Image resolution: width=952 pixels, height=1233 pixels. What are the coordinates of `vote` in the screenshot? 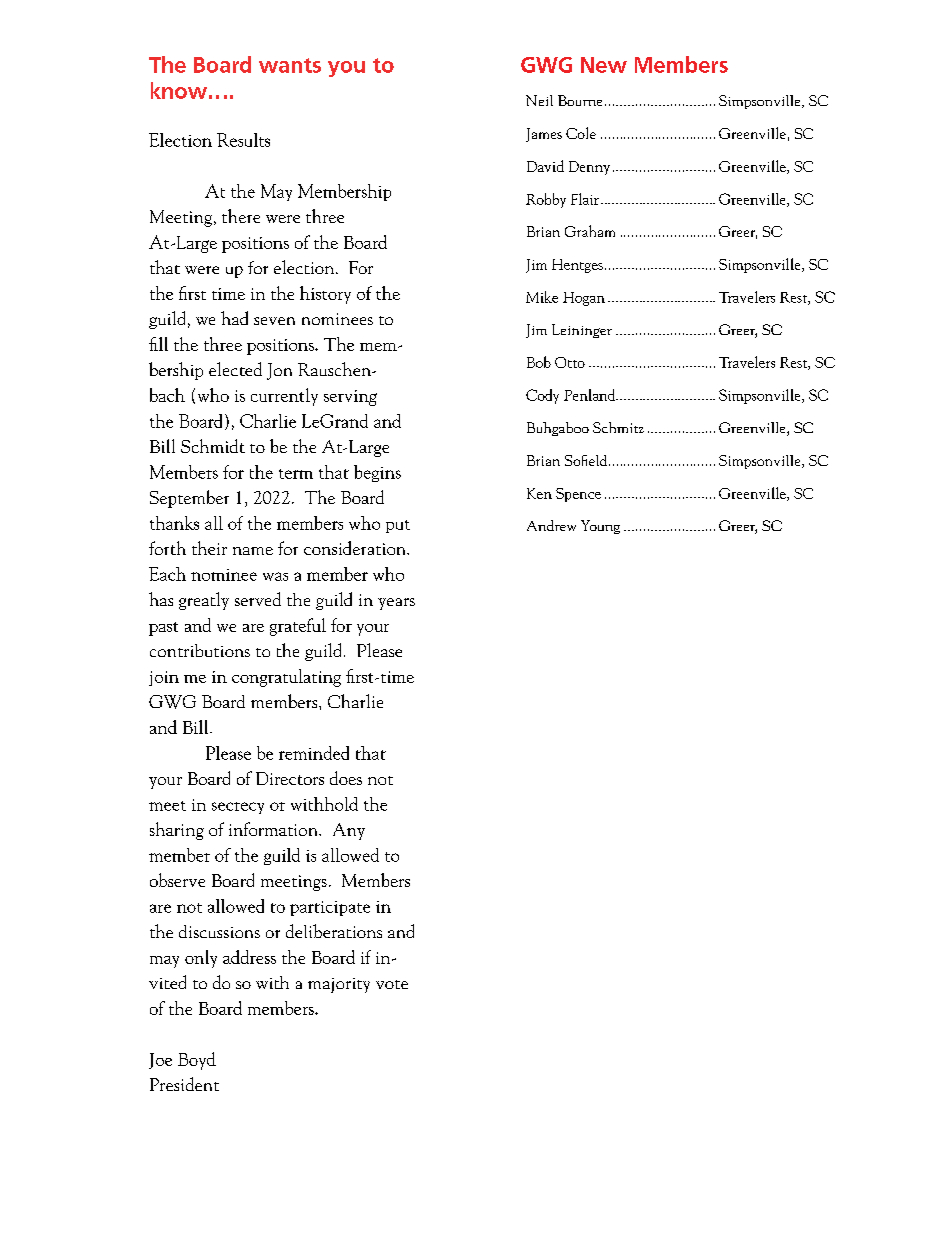 It's located at (392, 984).
